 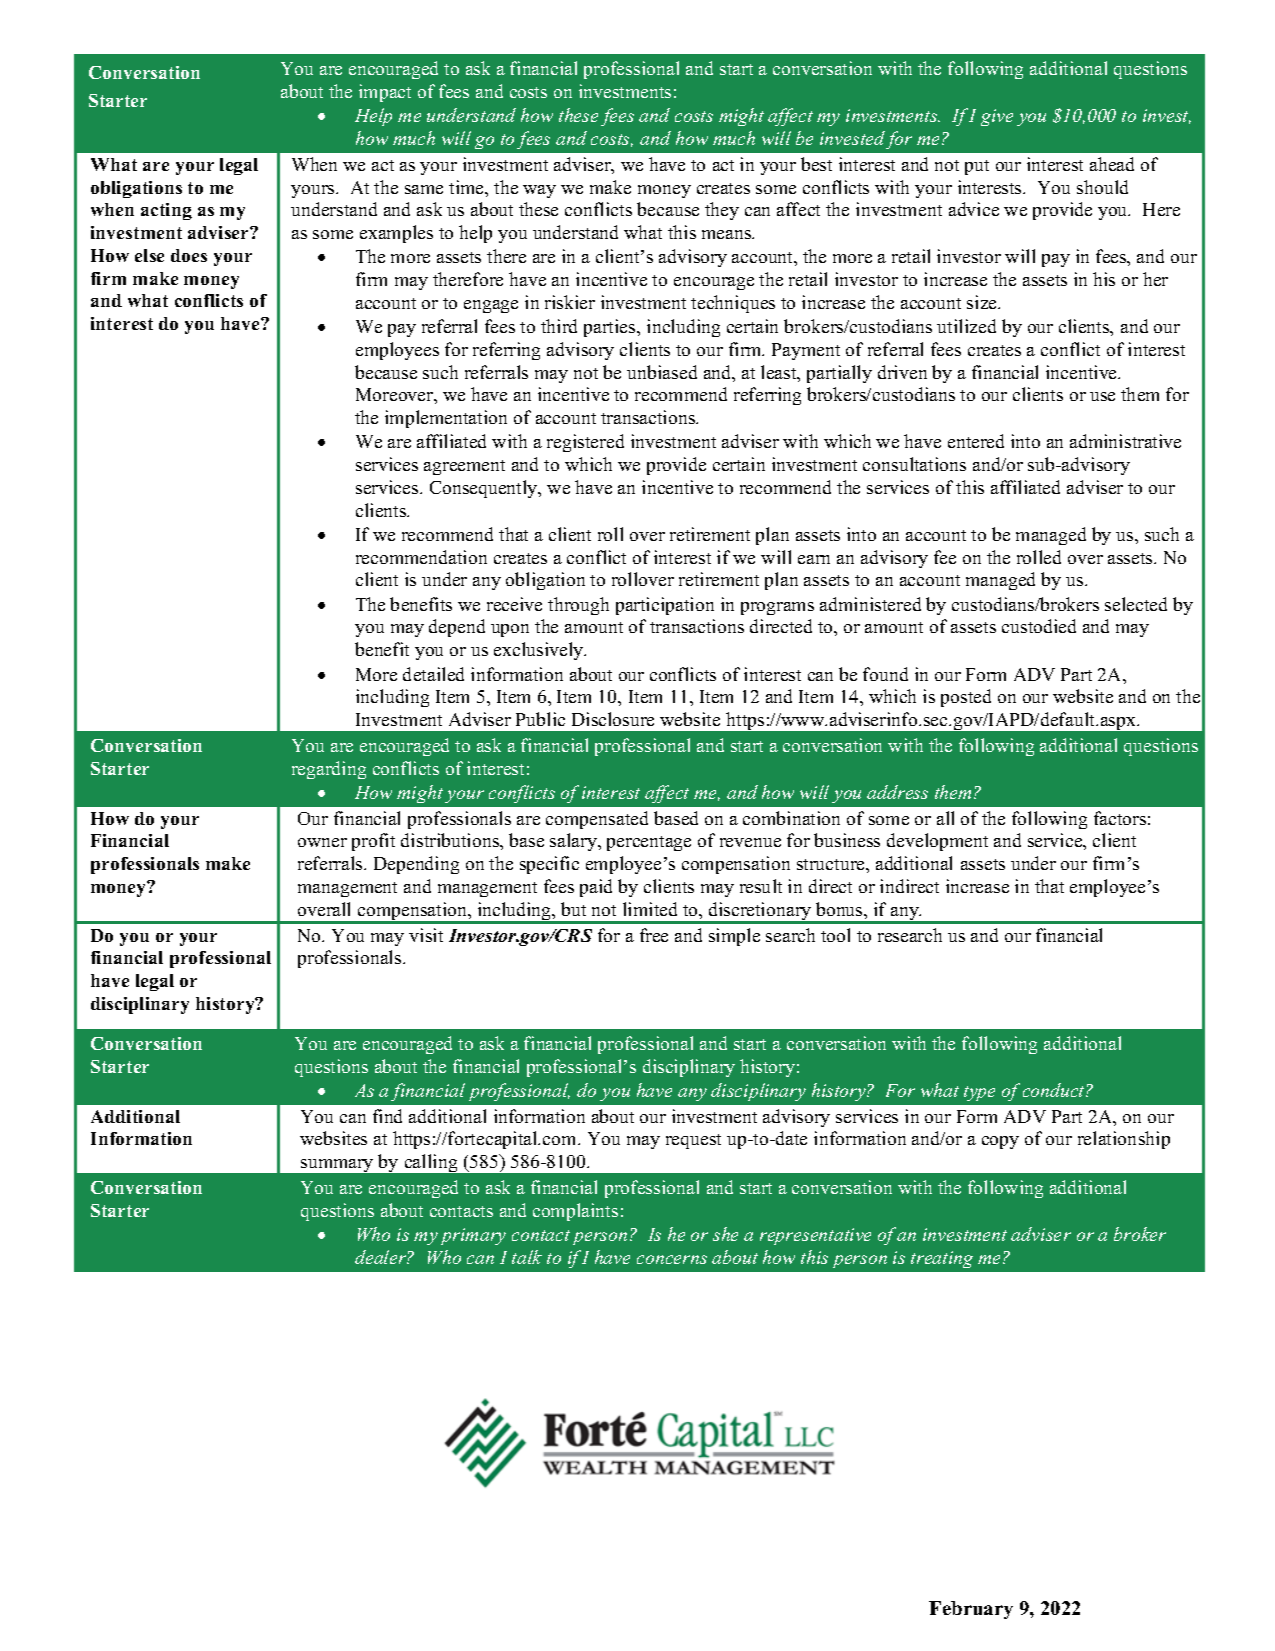 I want to click on primary, so click(x=473, y=1236).
